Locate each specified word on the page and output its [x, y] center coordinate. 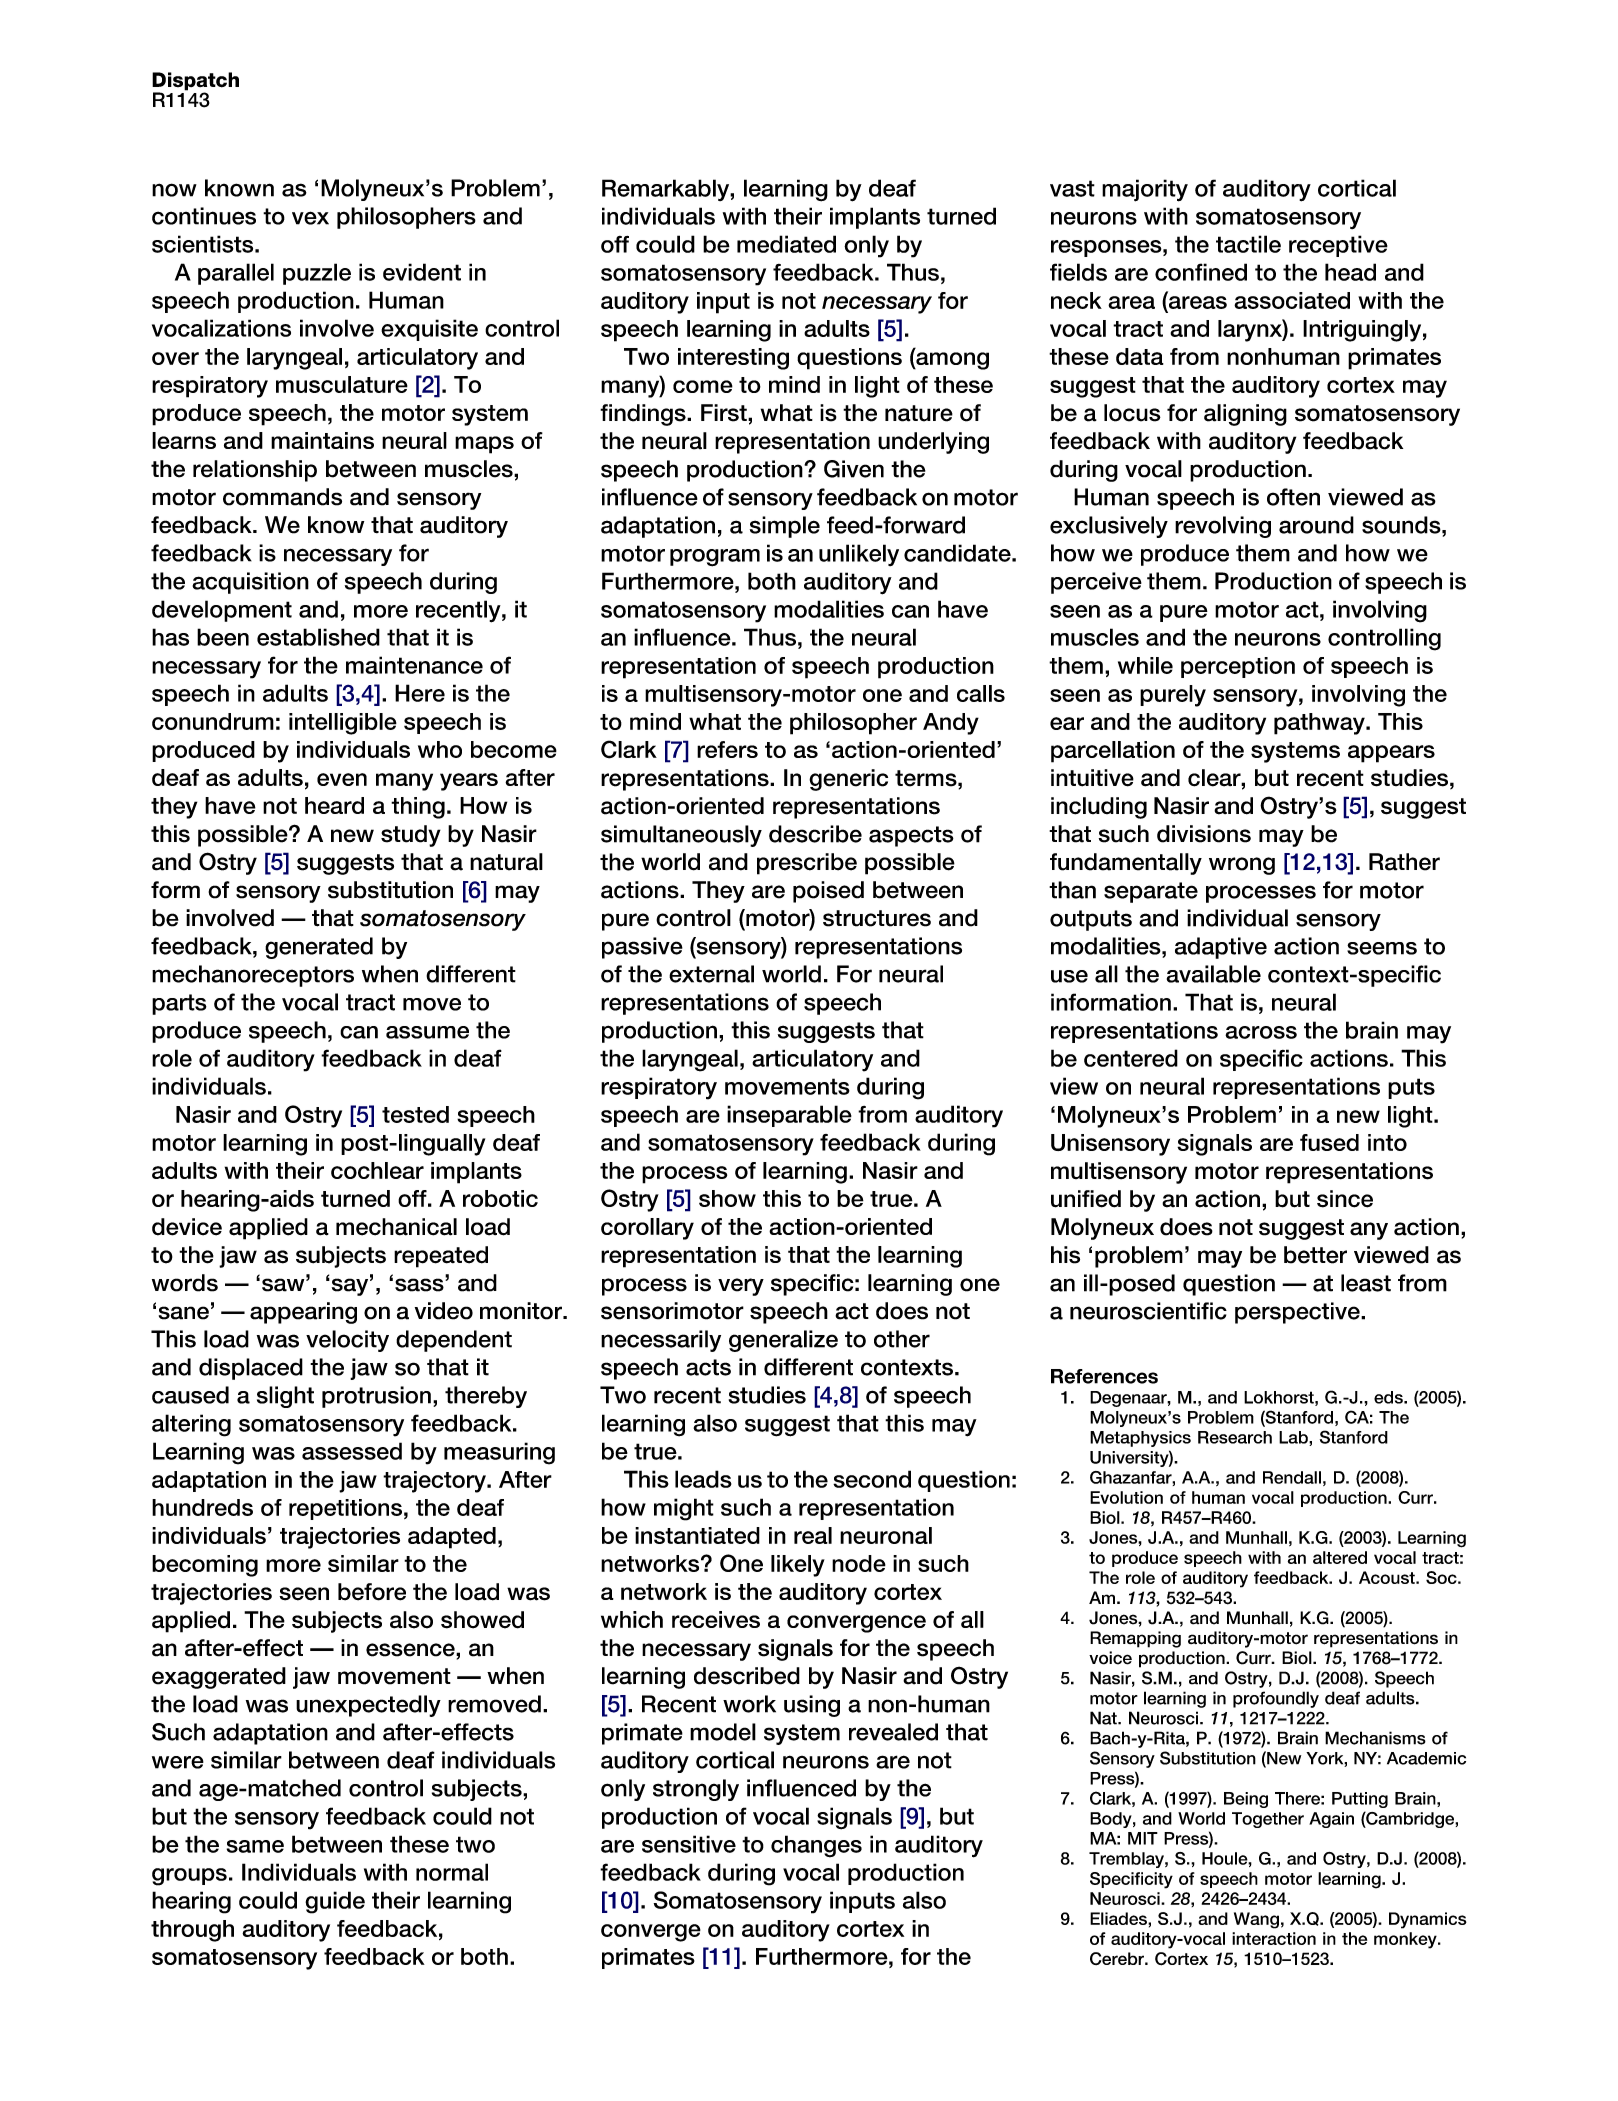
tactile [1248, 244]
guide [335, 1902]
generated [319, 948]
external [711, 974]
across [1261, 1032]
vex [310, 218]
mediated [786, 244]
